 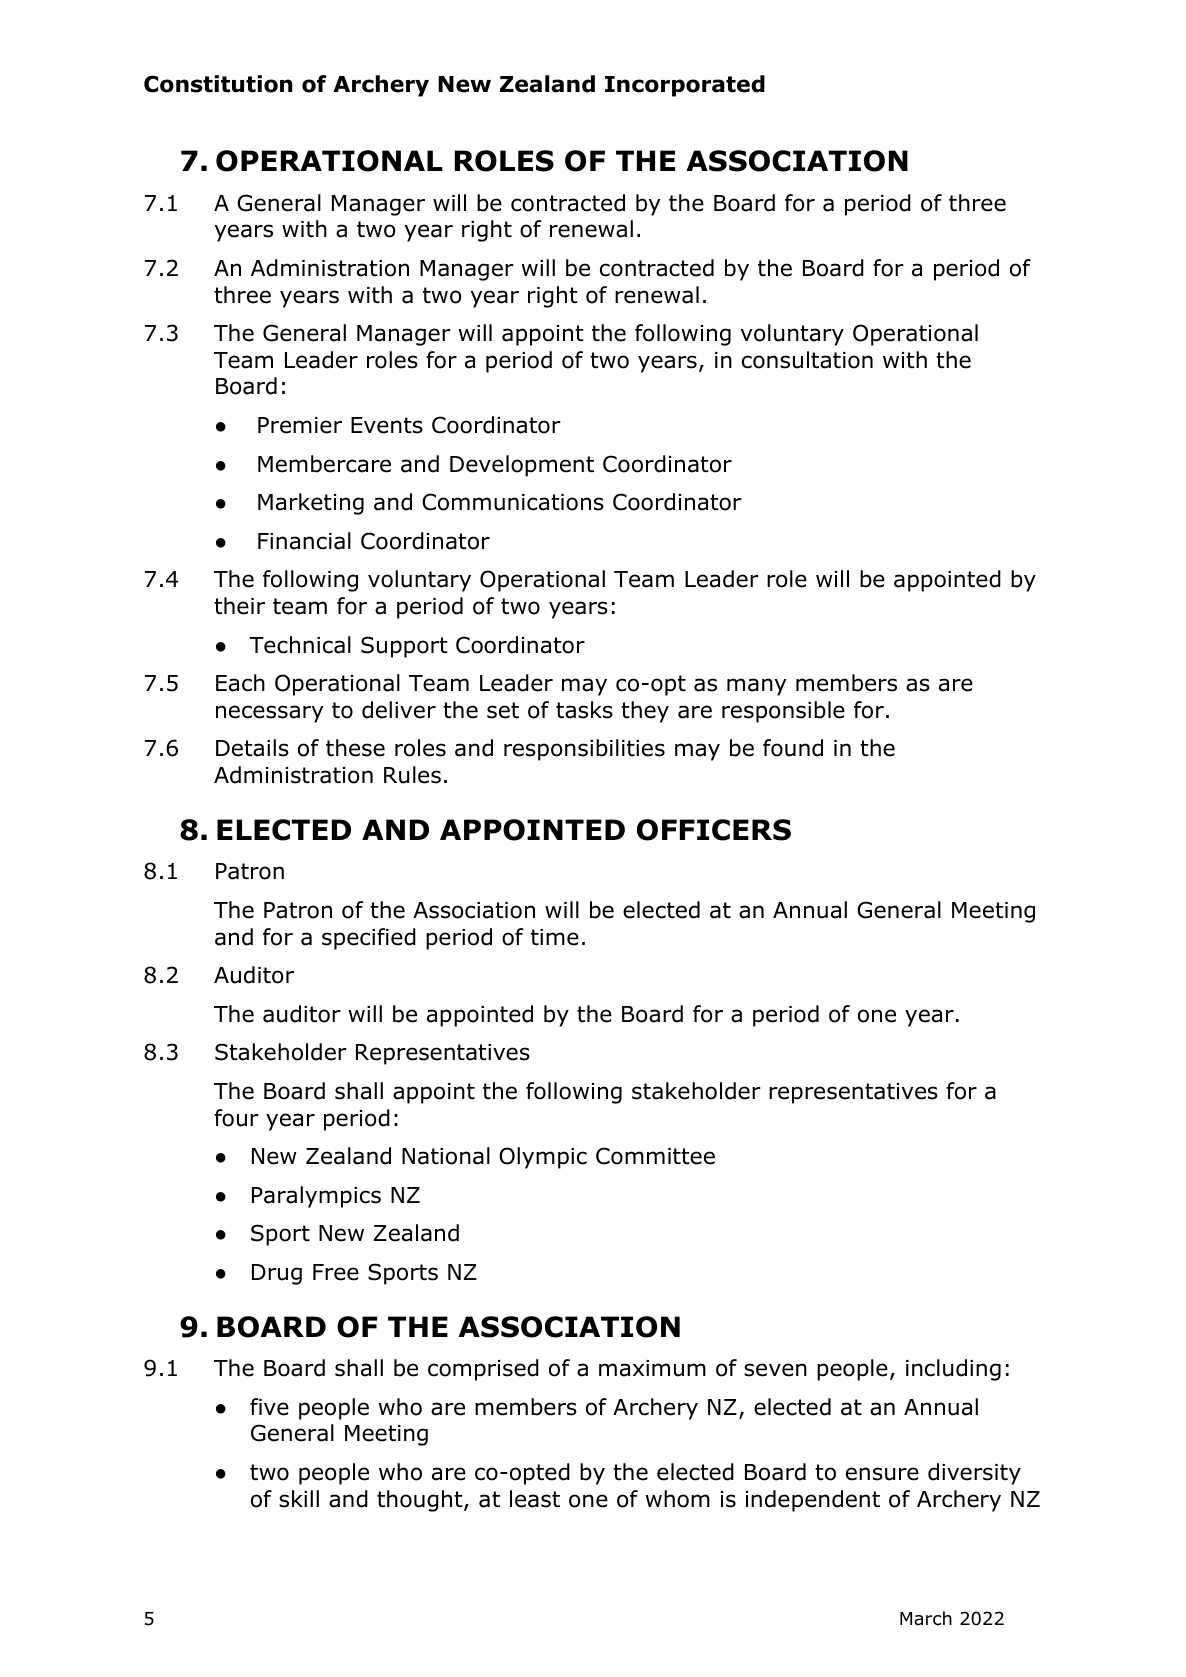 I want to click on many, so click(x=756, y=687).
